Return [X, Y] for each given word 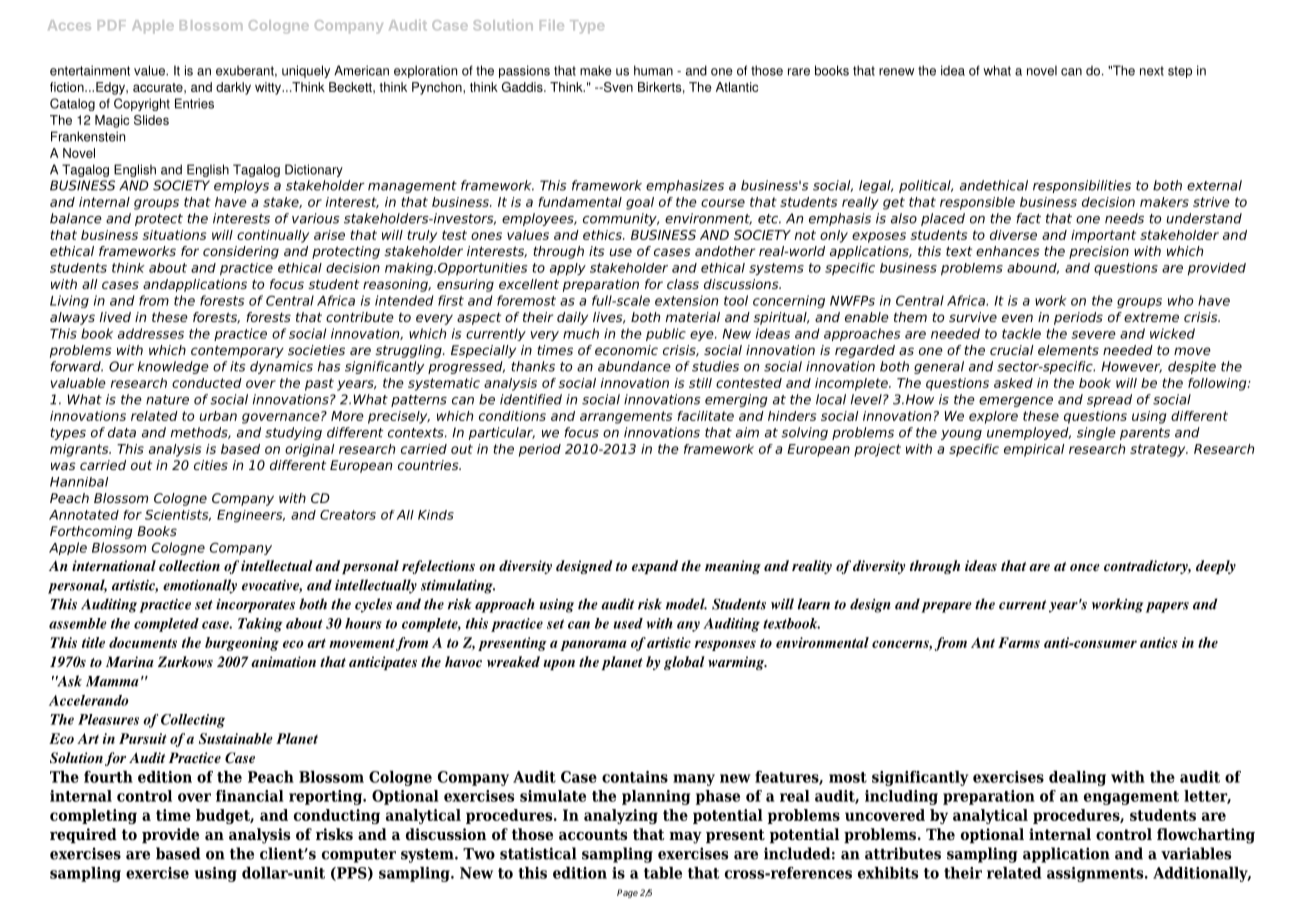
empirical [1034, 450]
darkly [233, 88]
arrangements [626, 417]
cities [211, 465]
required [83, 835]
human [653, 70]
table [663, 873]
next [1152, 71]
